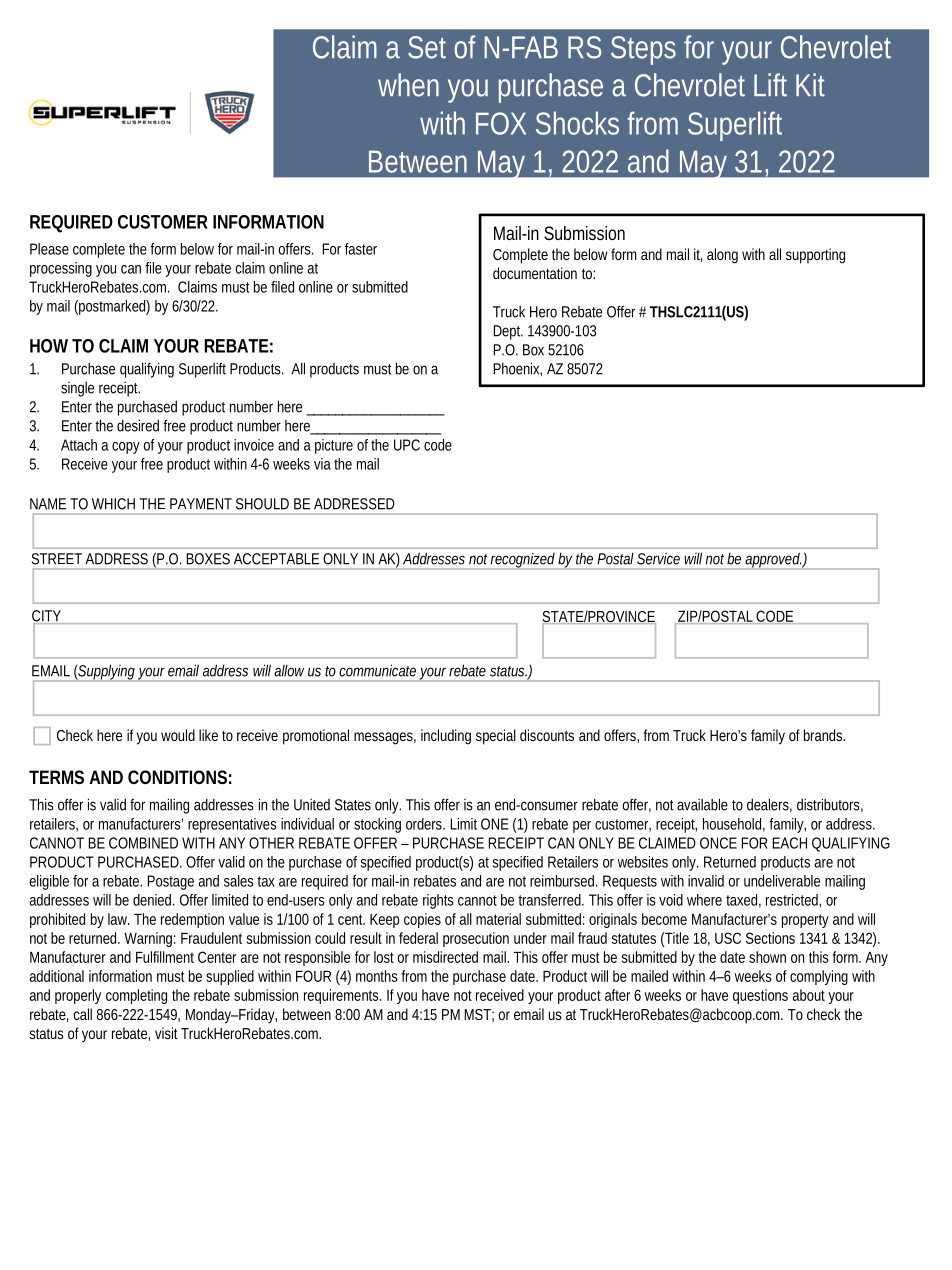  I want to click on WHICH, so click(113, 504).
